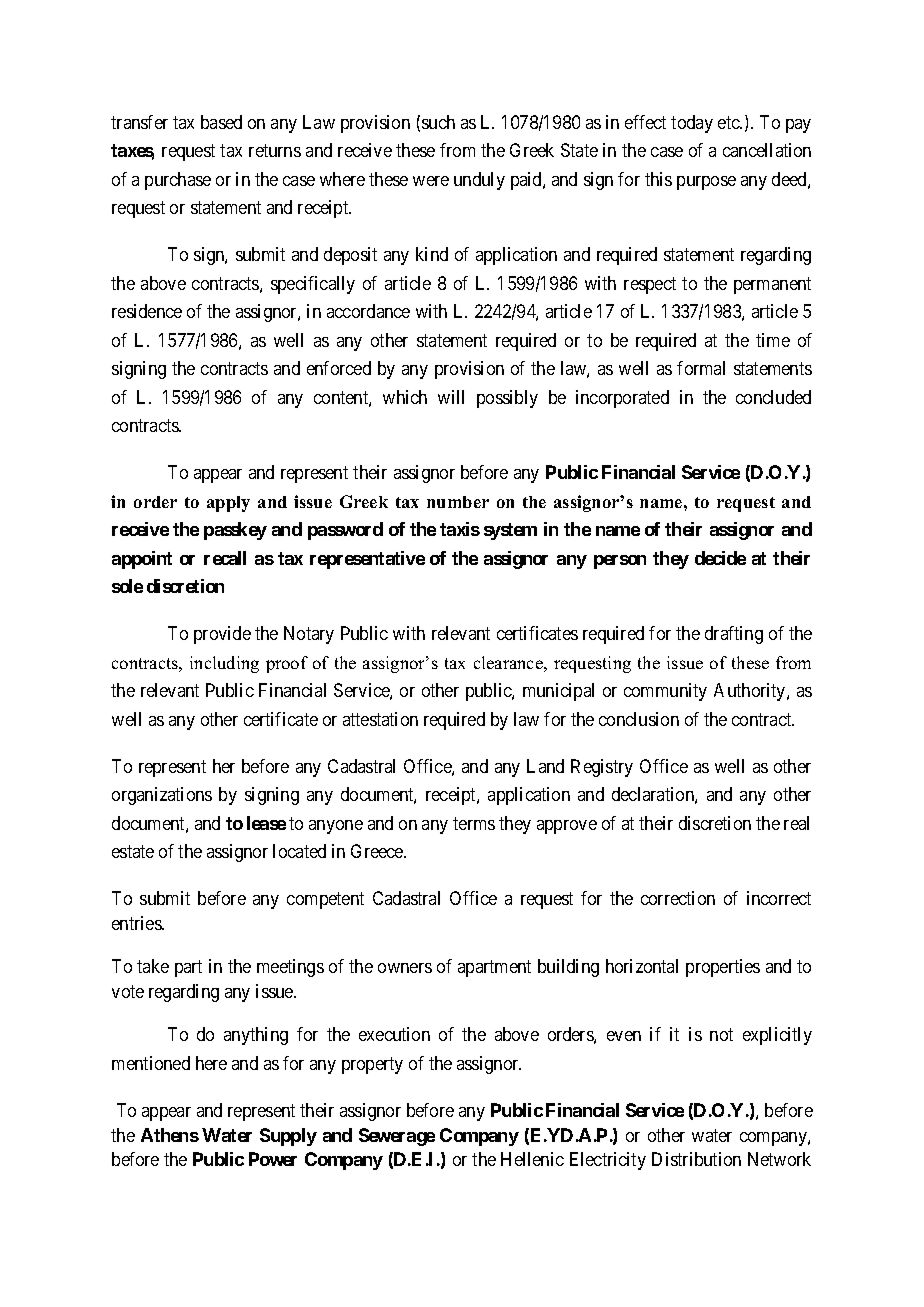 The width and height of the document is (924, 1307). Describe the element at coordinates (706, 183) in the document. I see `purpose` at that location.
